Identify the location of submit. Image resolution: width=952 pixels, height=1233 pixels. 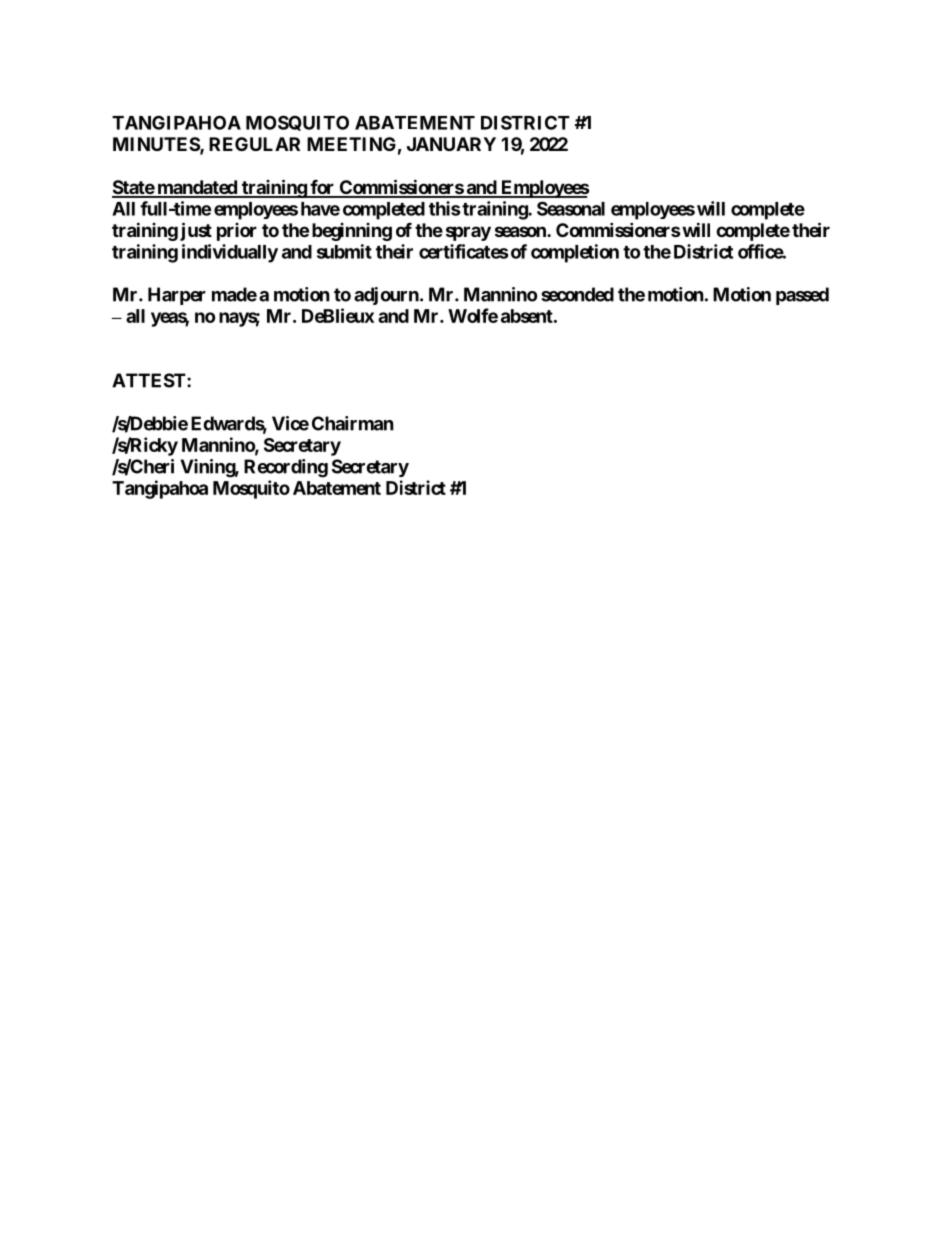
(344, 251).
